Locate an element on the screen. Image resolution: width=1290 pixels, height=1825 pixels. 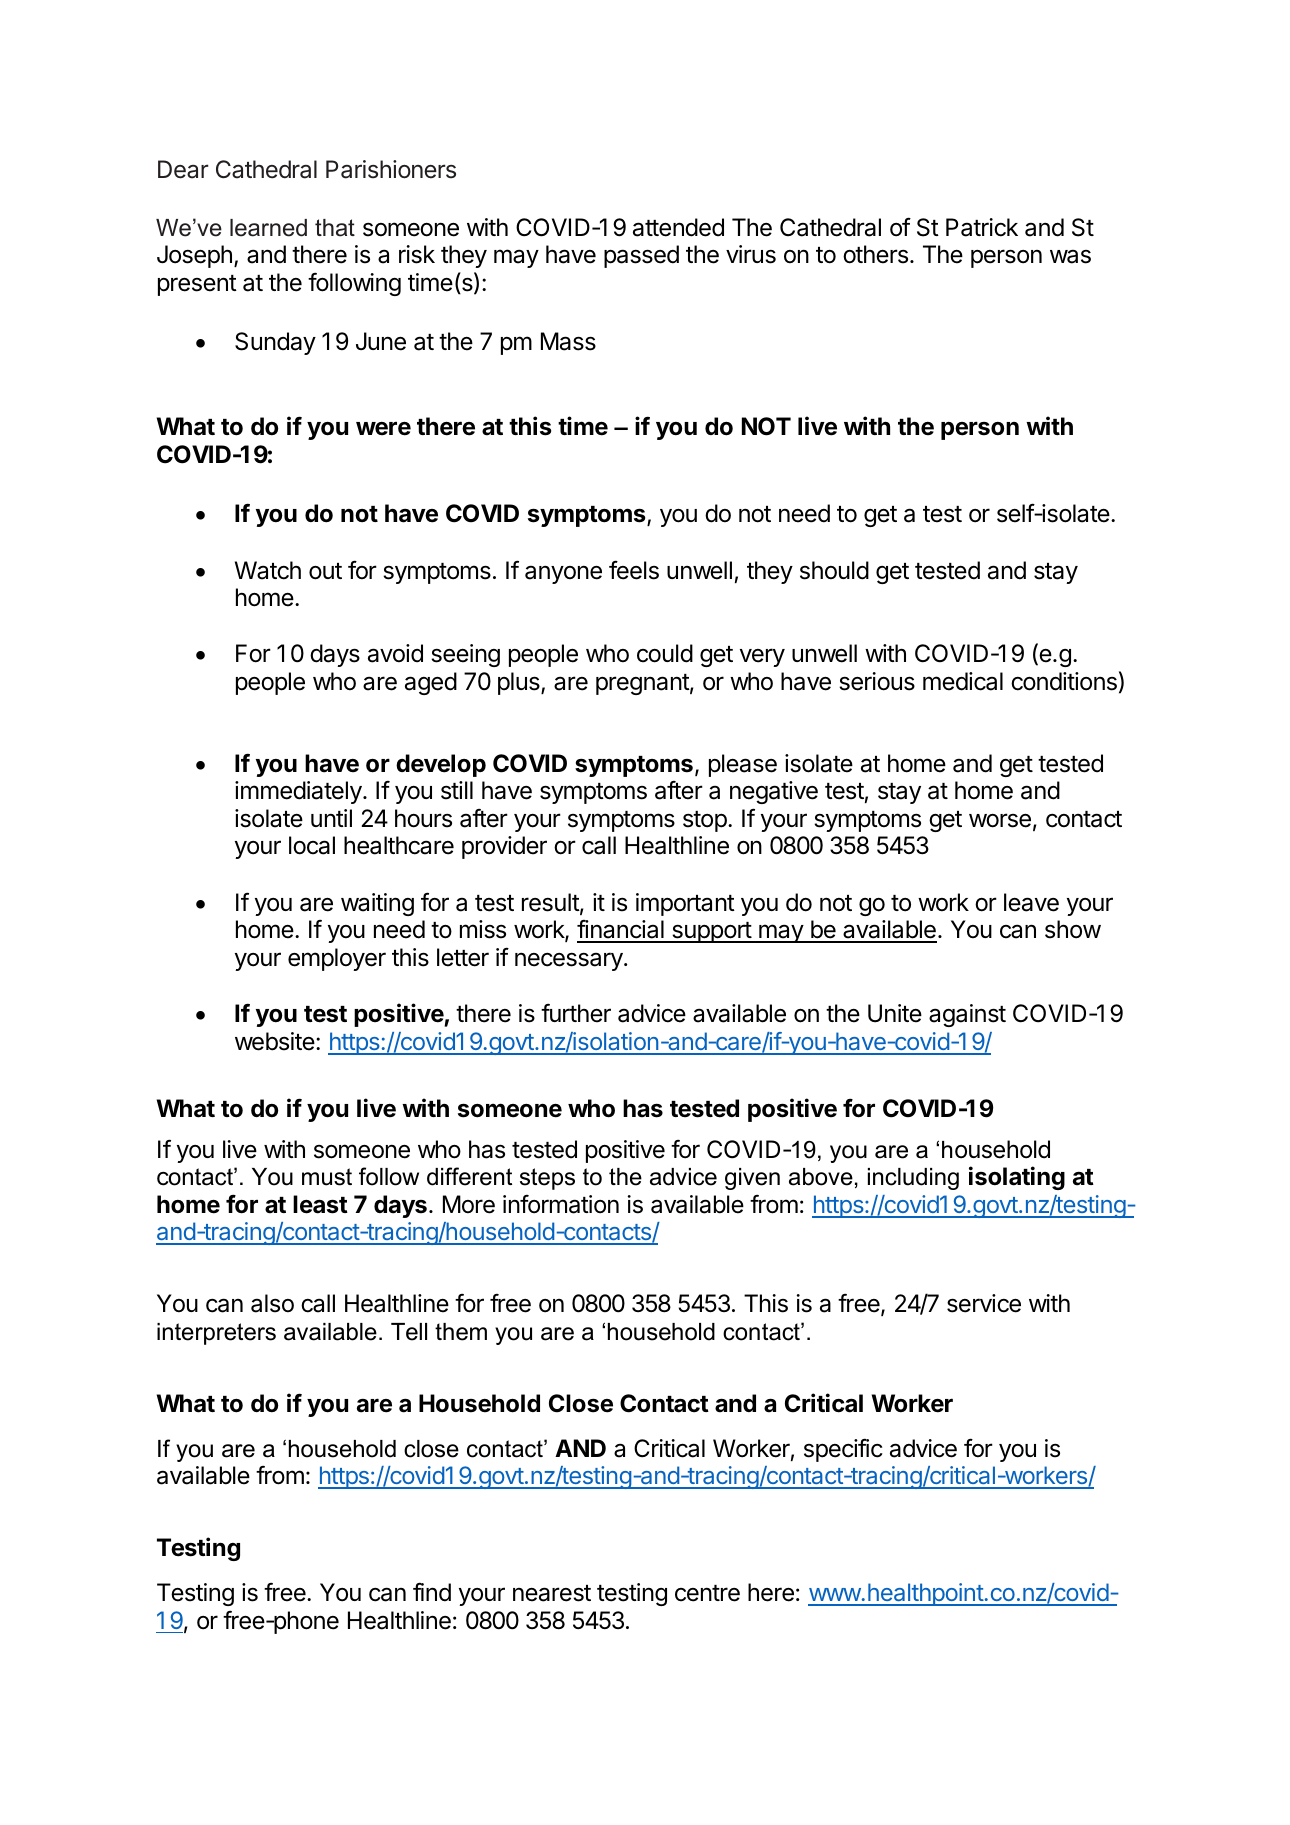
website is located at coordinates (275, 1041).
